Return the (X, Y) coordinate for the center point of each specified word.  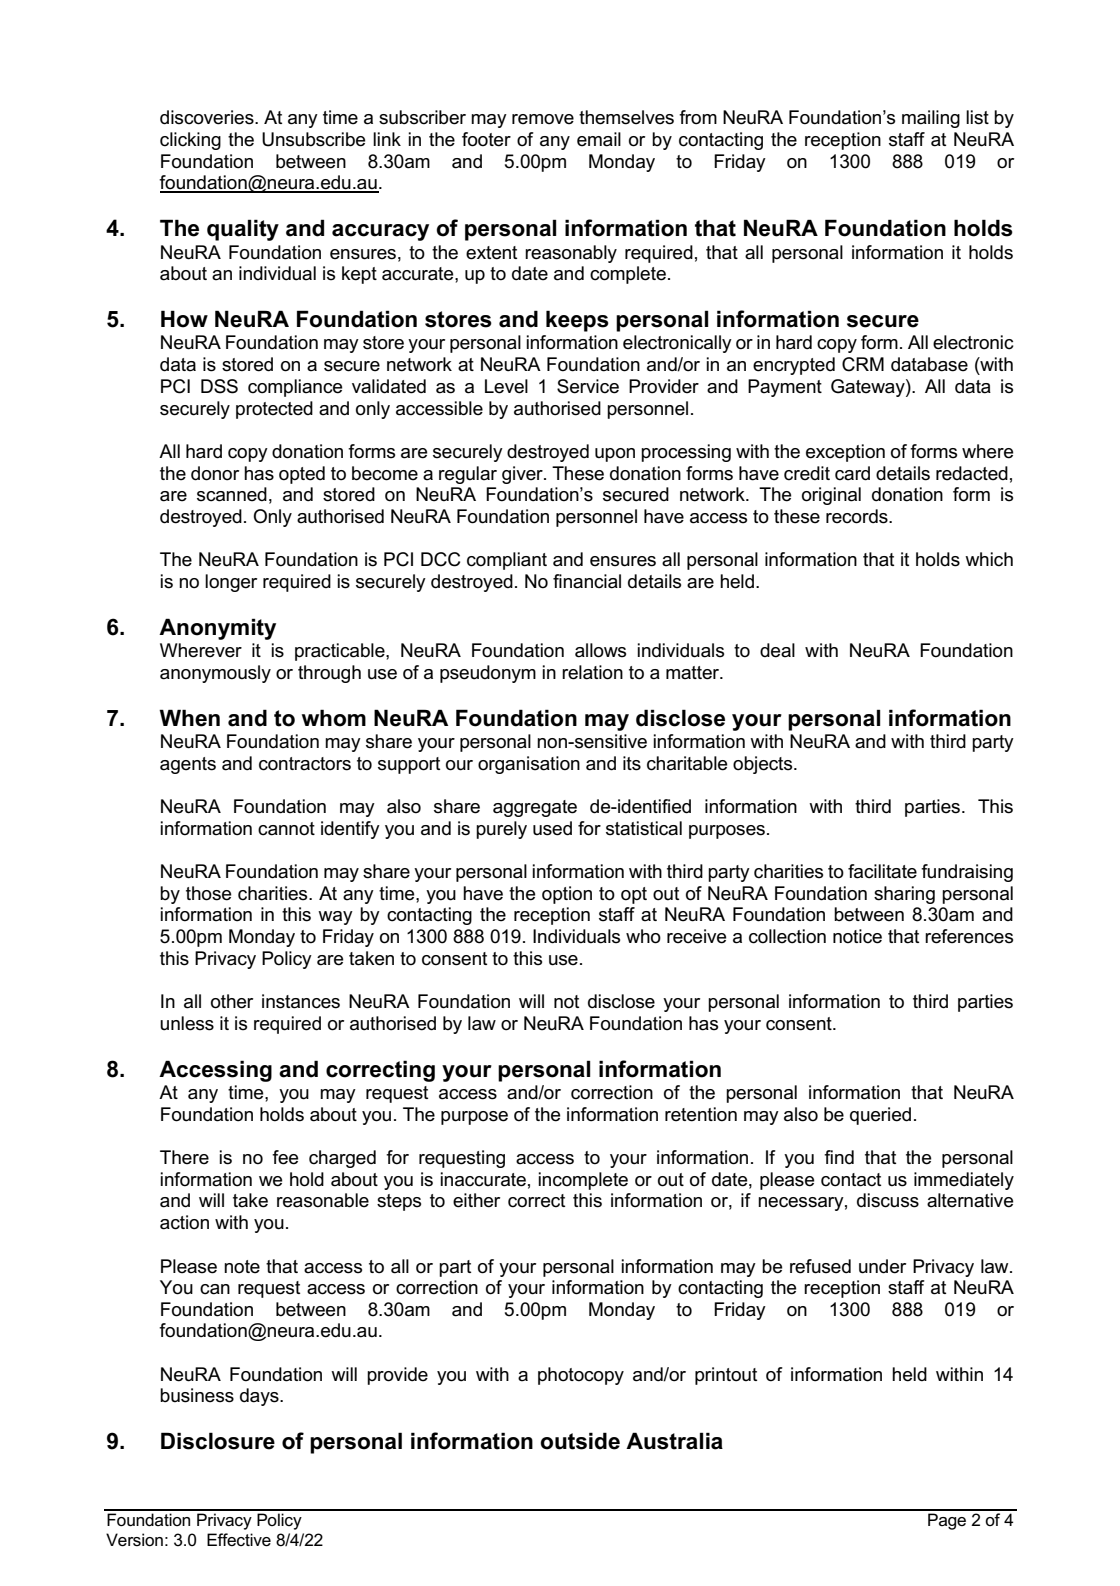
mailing (931, 119)
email (599, 139)
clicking (190, 141)
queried (880, 1116)
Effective (239, 1540)
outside (580, 1441)
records (858, 516)
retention (701, 1114)
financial (587, 581)
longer (231, 583)
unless (187, 1023)
